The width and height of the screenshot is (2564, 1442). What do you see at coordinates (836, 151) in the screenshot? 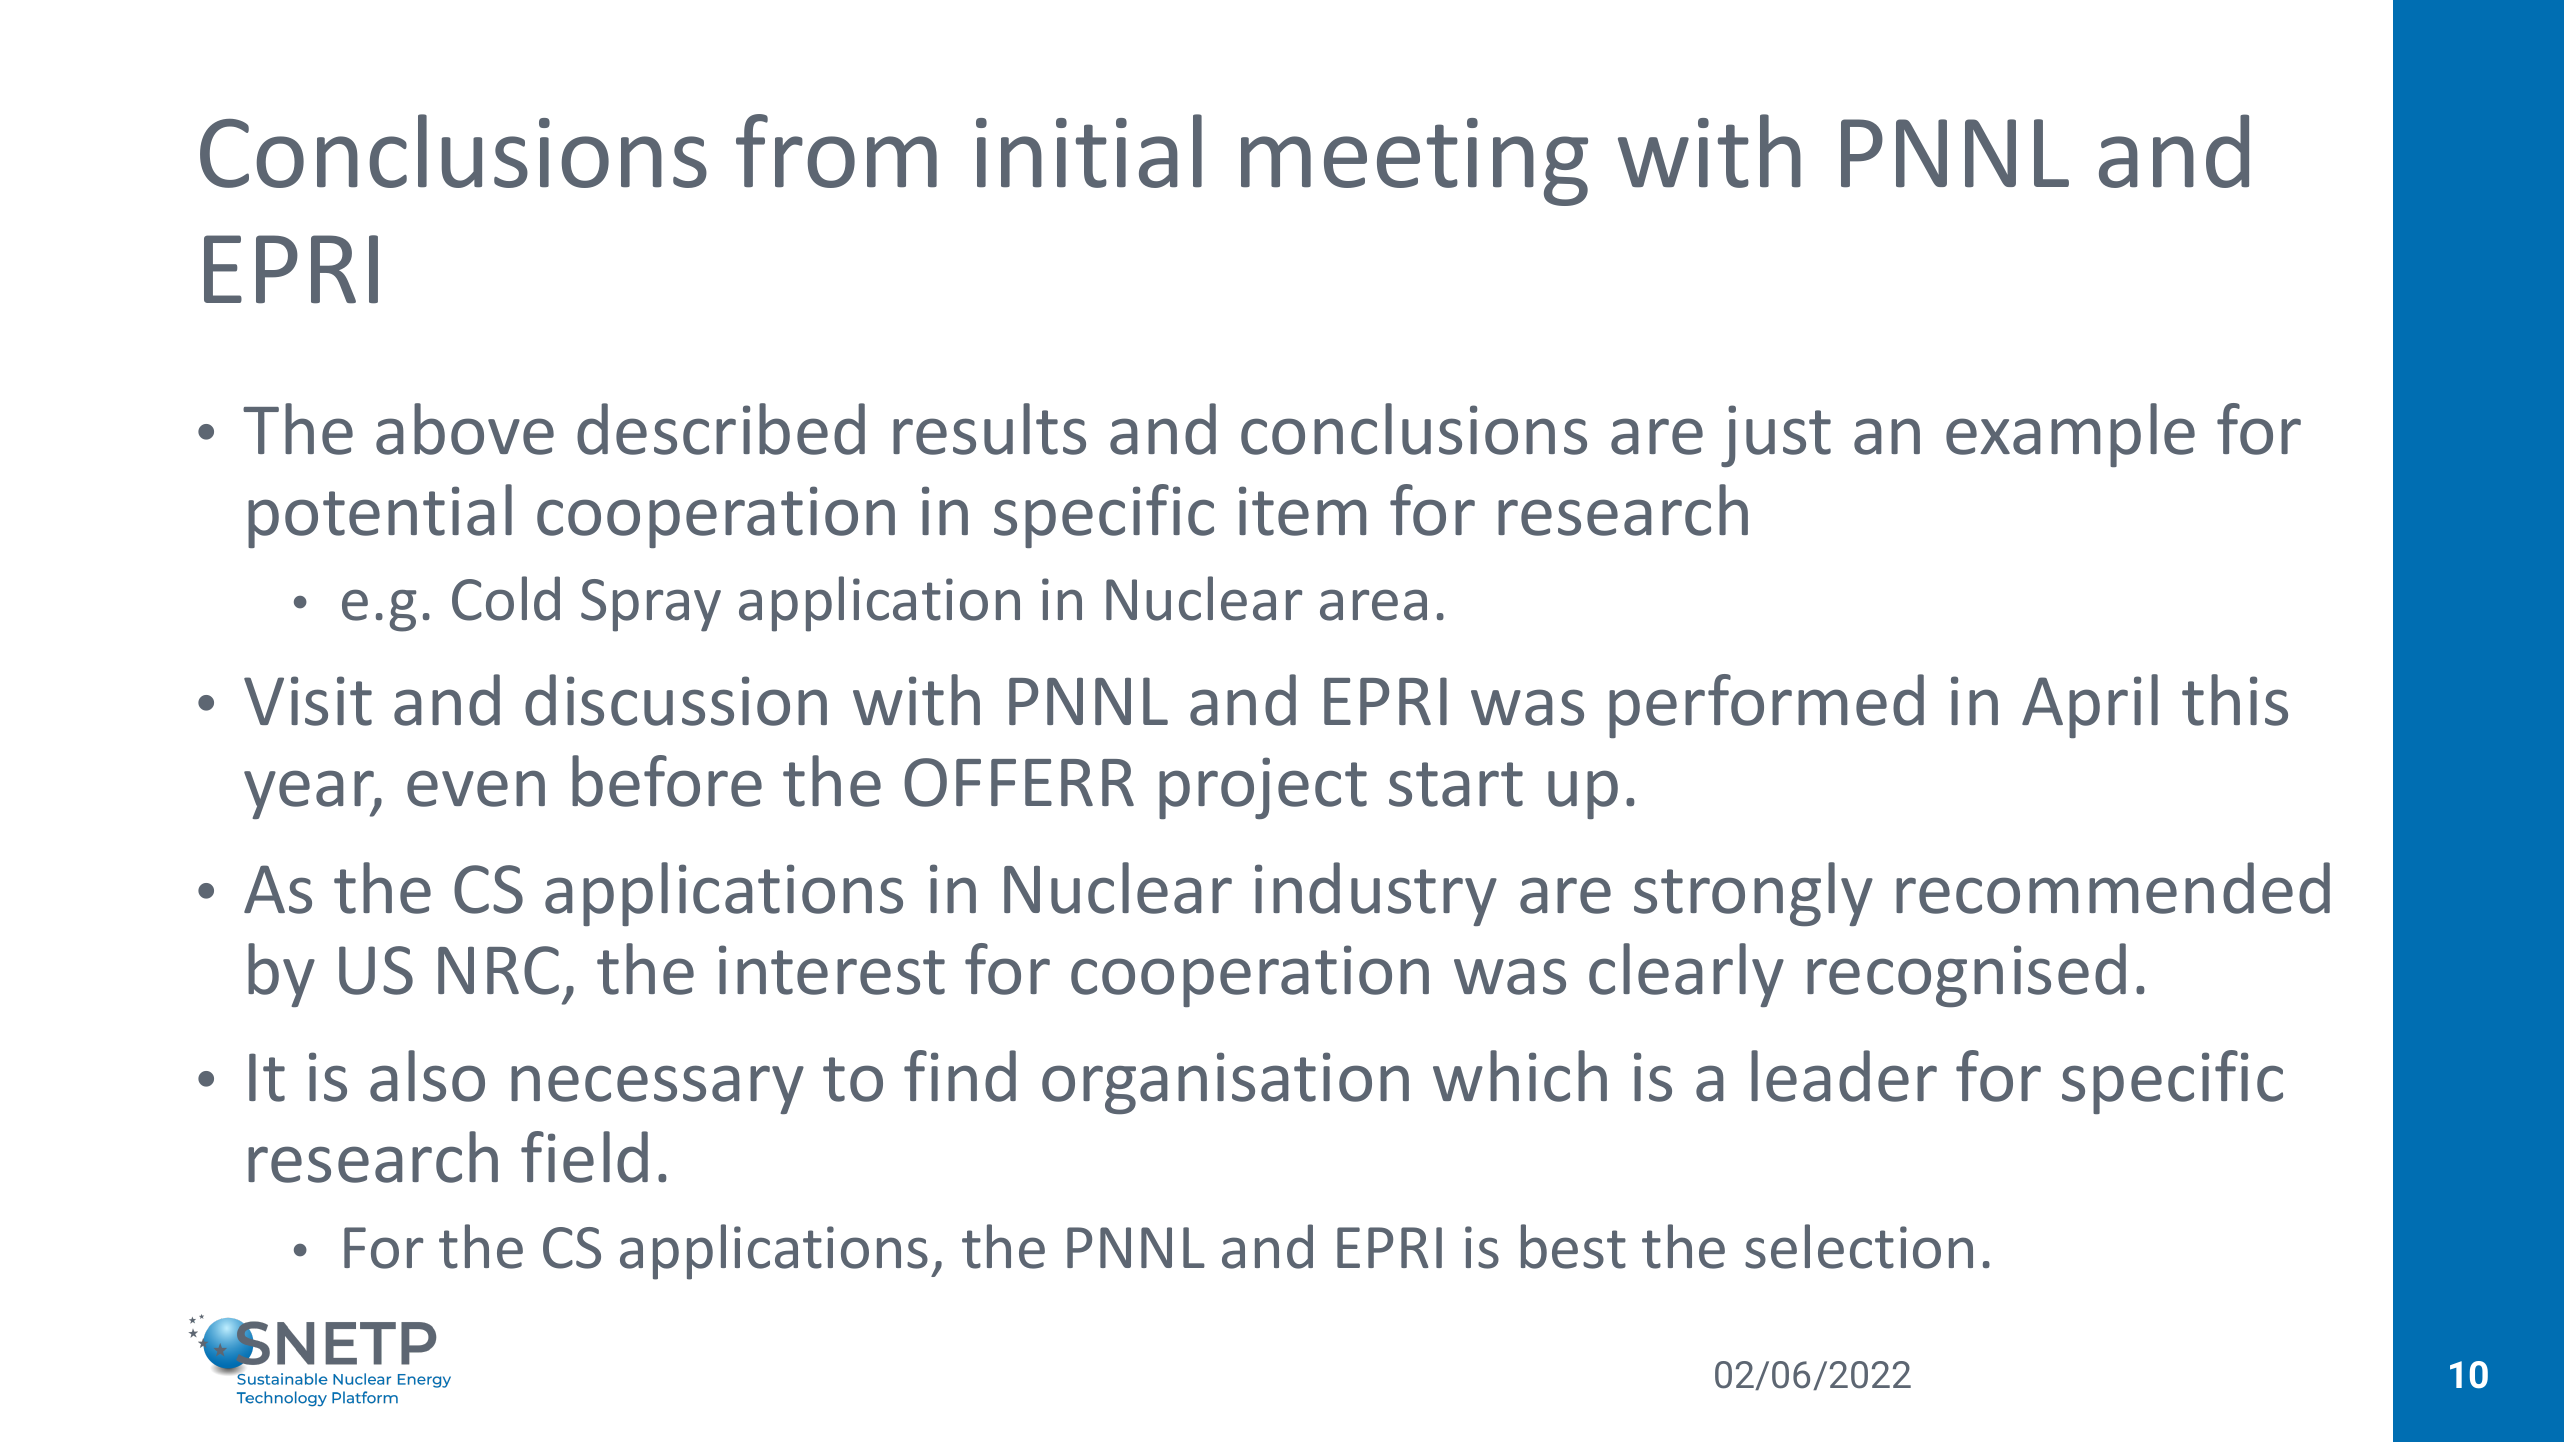
I see `from` at bounding box center [836, 151].
